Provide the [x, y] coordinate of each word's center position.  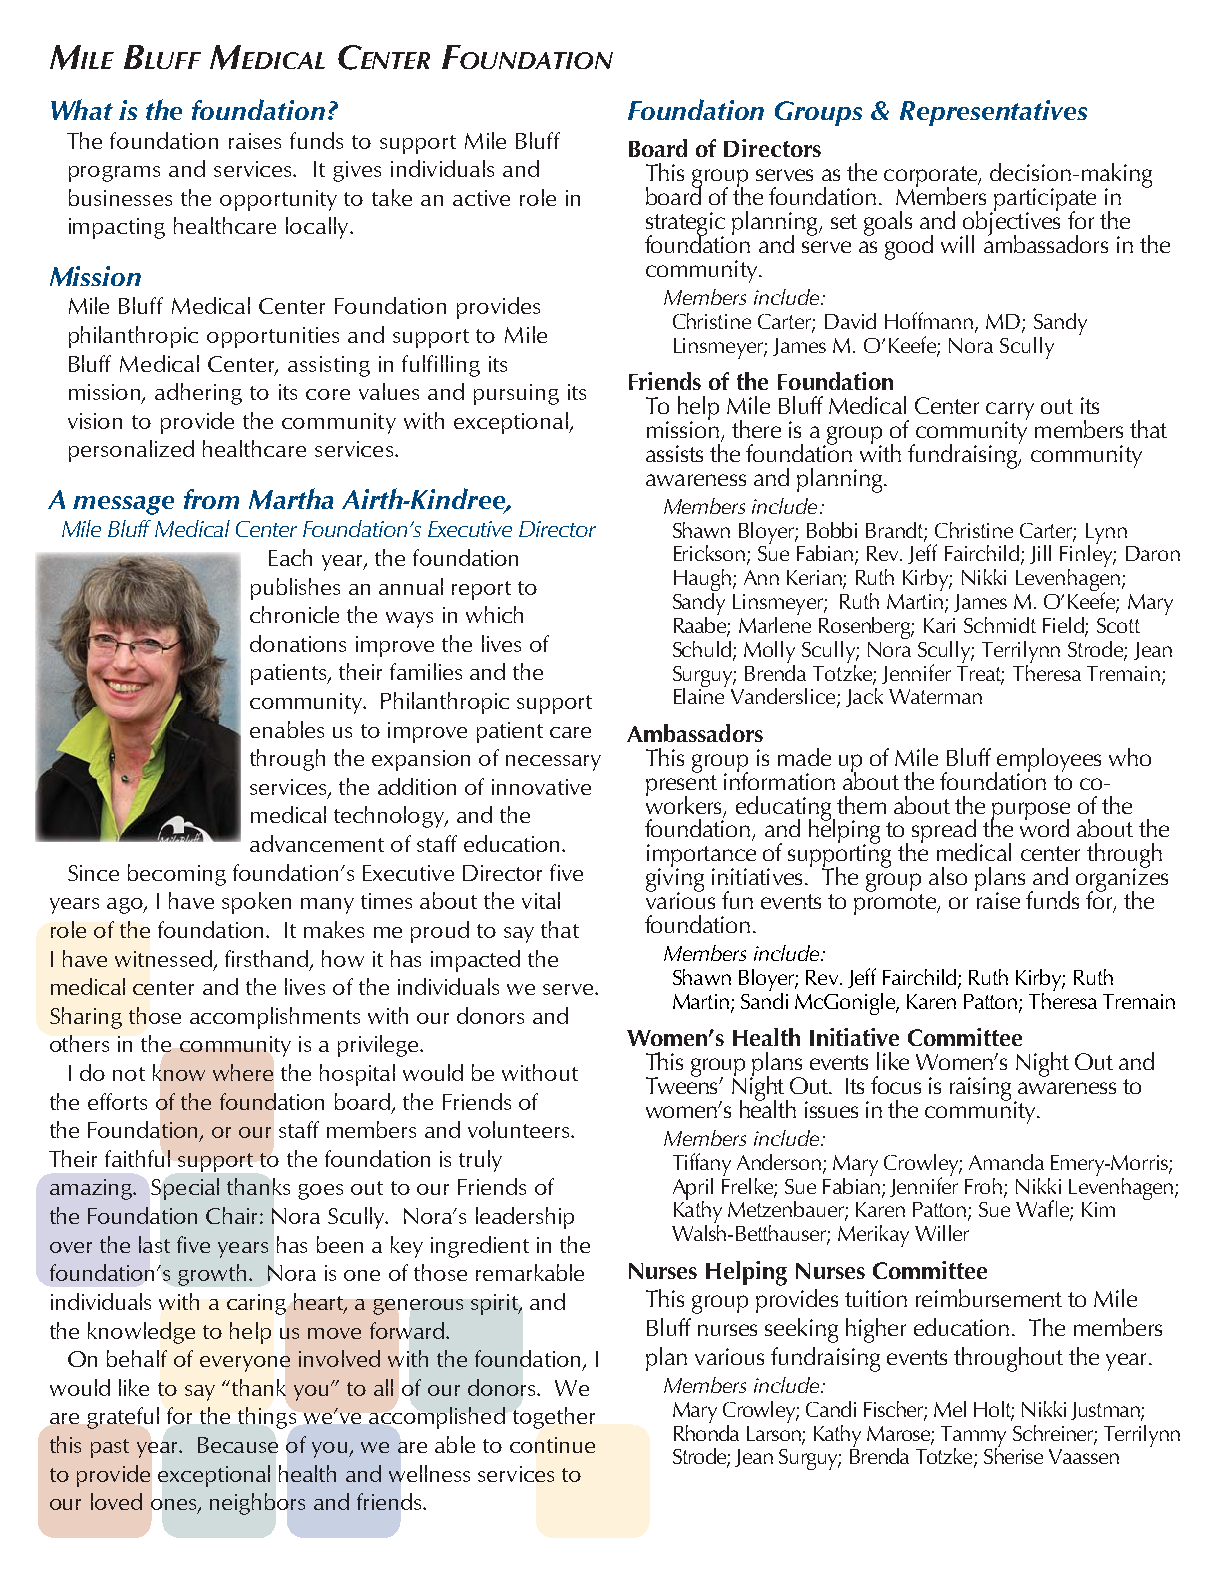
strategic [685, 225]
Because [238, 1445]
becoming [177, 875]
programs [114, 174]
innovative [541, 787]
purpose [1030, 812]
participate [1044, 201]
